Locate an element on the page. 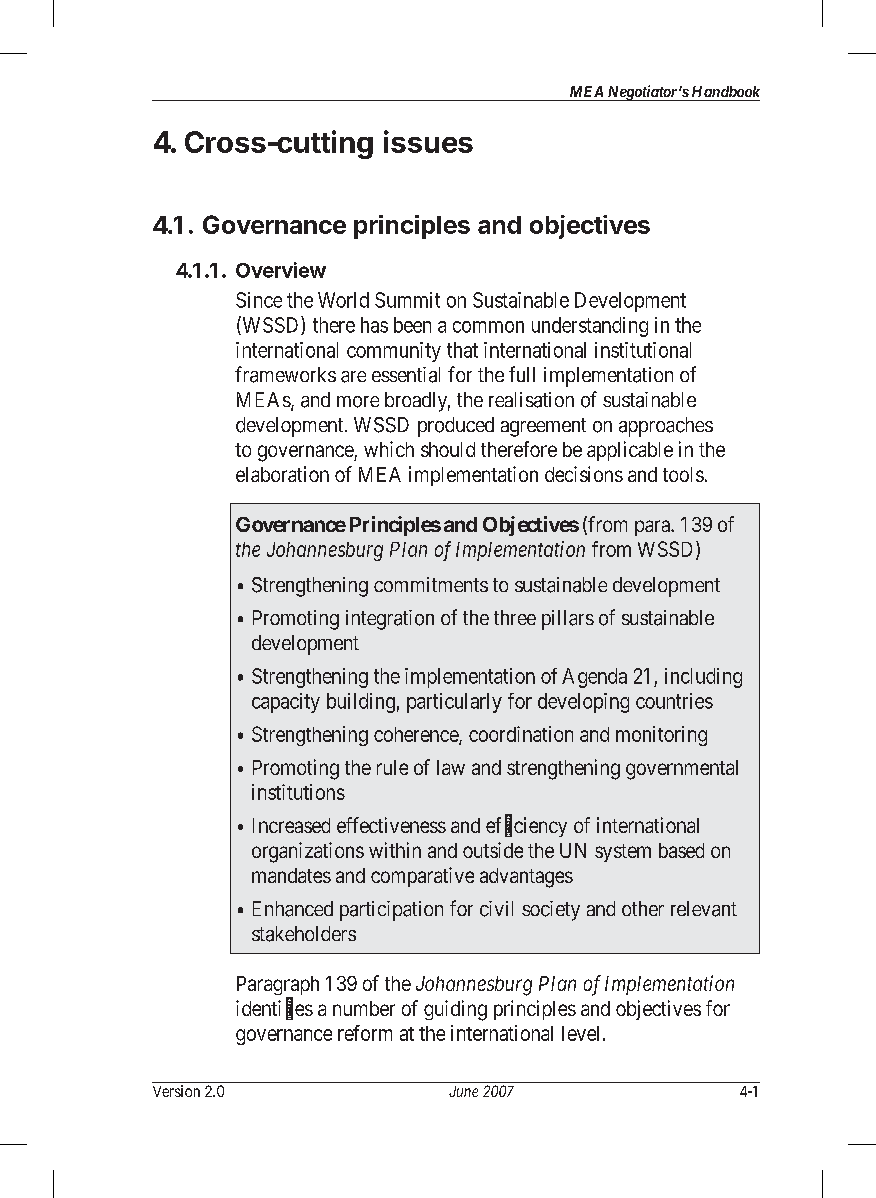 This document has width=876, height=1198. Handbook is located at coordinates (726, 91).
